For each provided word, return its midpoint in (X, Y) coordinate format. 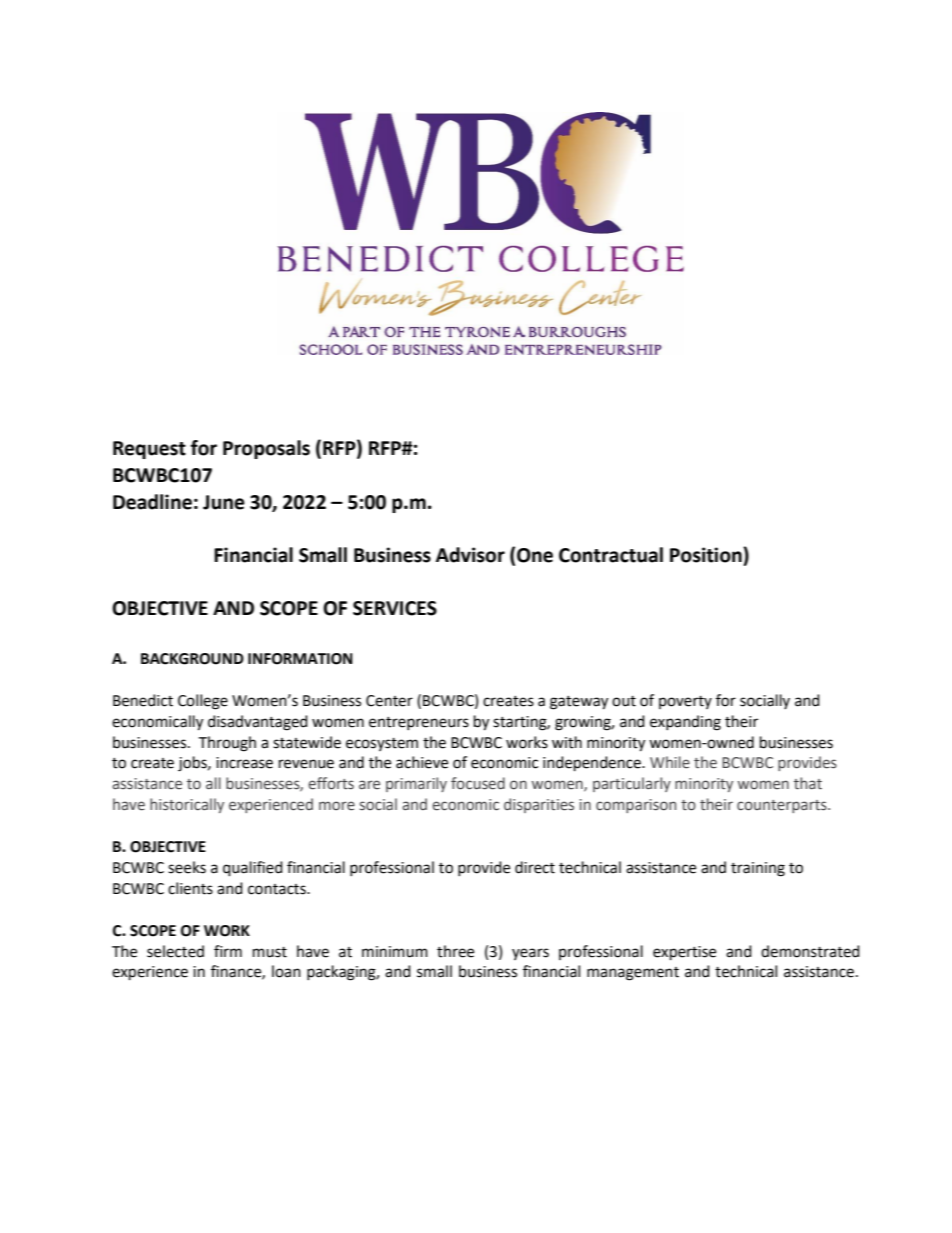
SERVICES (395, 608)
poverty (685, 702)
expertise (684, 953)
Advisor (470, 555)
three (455, 951)
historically (187, 805)
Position (707, 555)
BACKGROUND (192, 659)
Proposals (266, 449)
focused (478, 783)
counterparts (783, 806)
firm (228, 951)
